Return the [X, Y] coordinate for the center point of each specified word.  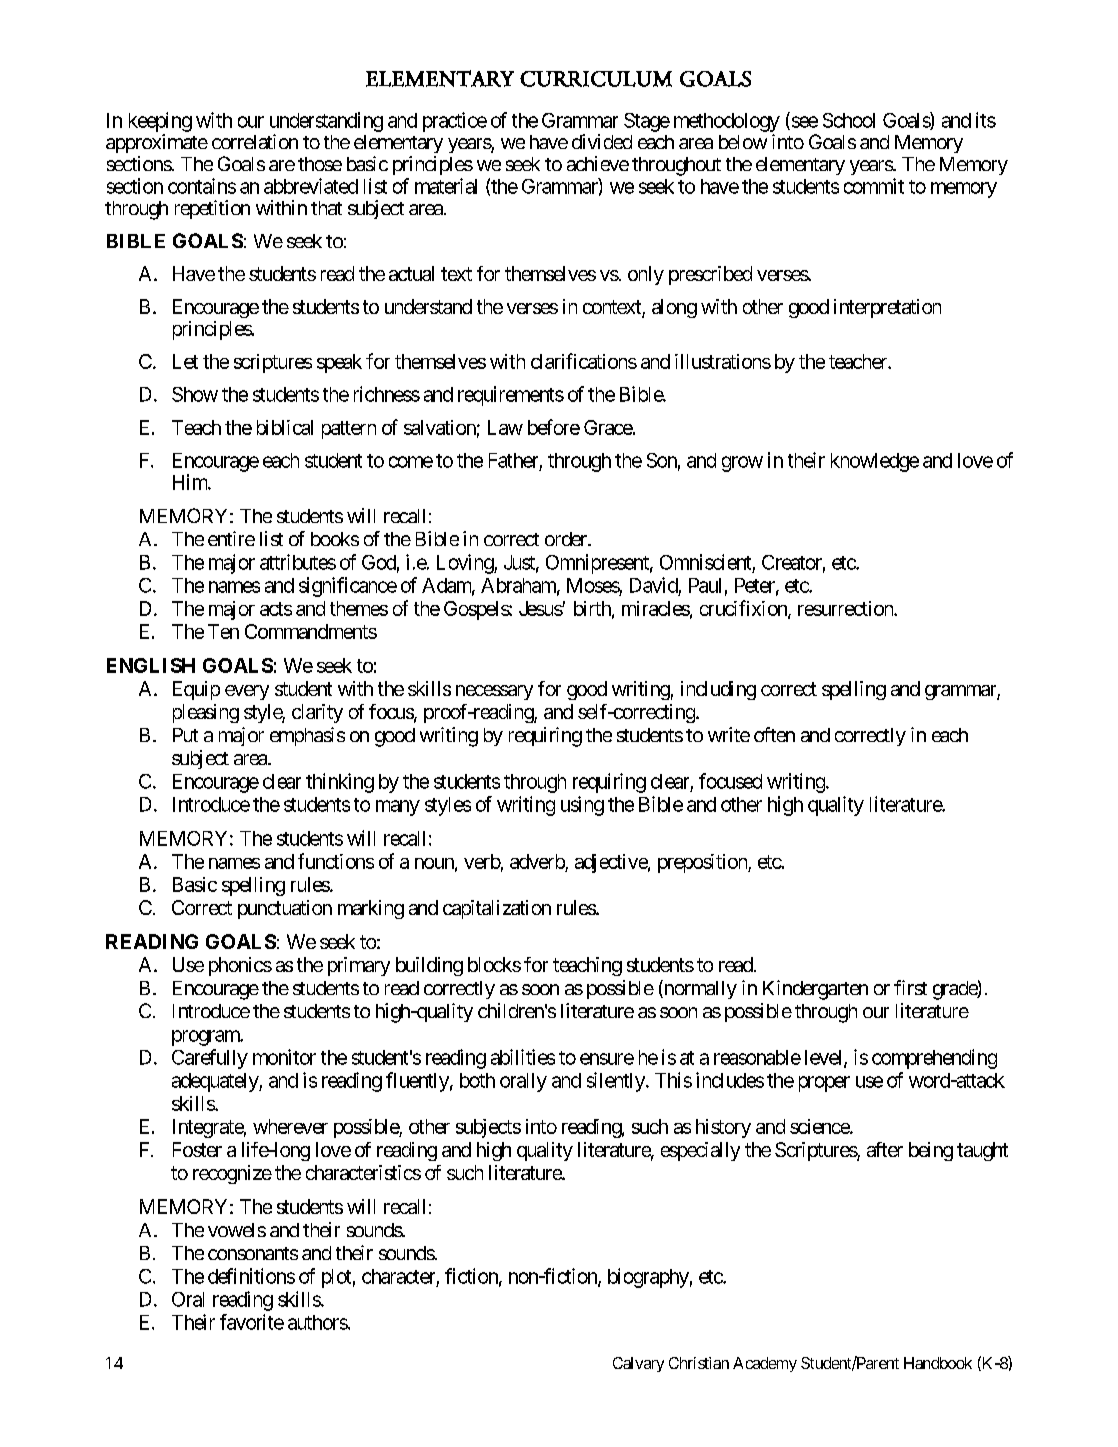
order [567, 539]
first [910, 987]
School [849, 120]
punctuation [285, 909]
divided [602, 141]
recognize [232, 1174]
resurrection [846, 608]
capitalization [497, 909]
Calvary [638, 1364]
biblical [285, 427]
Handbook [938, 1363]
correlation [255, 141]
